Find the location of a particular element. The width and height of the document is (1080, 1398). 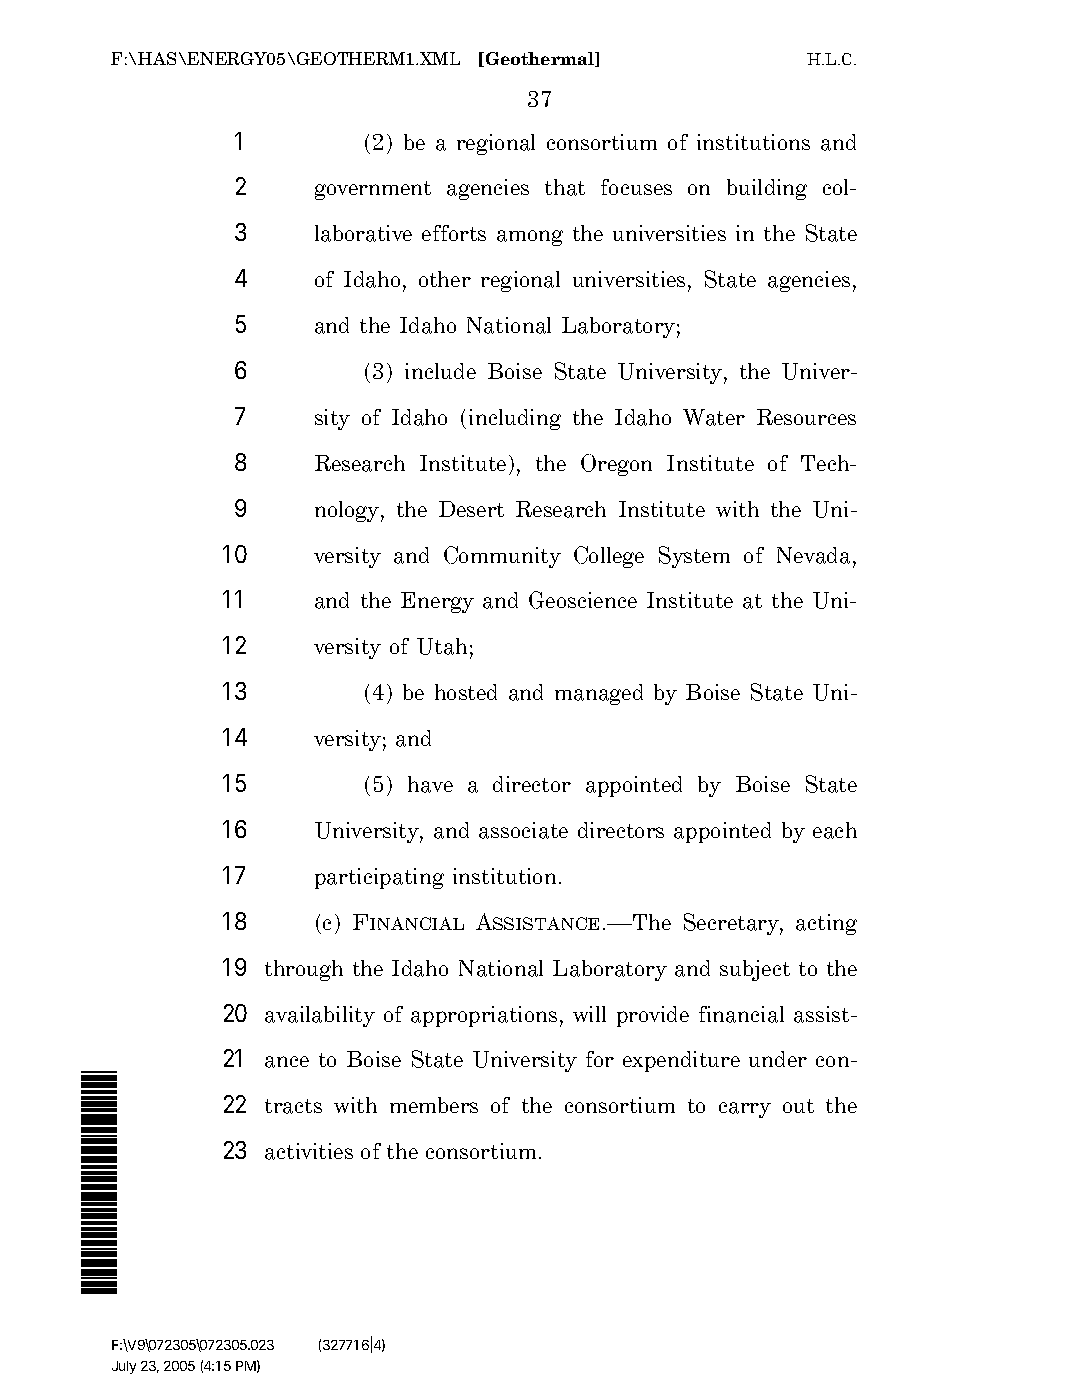

System is located at coordinates (694, 557).
